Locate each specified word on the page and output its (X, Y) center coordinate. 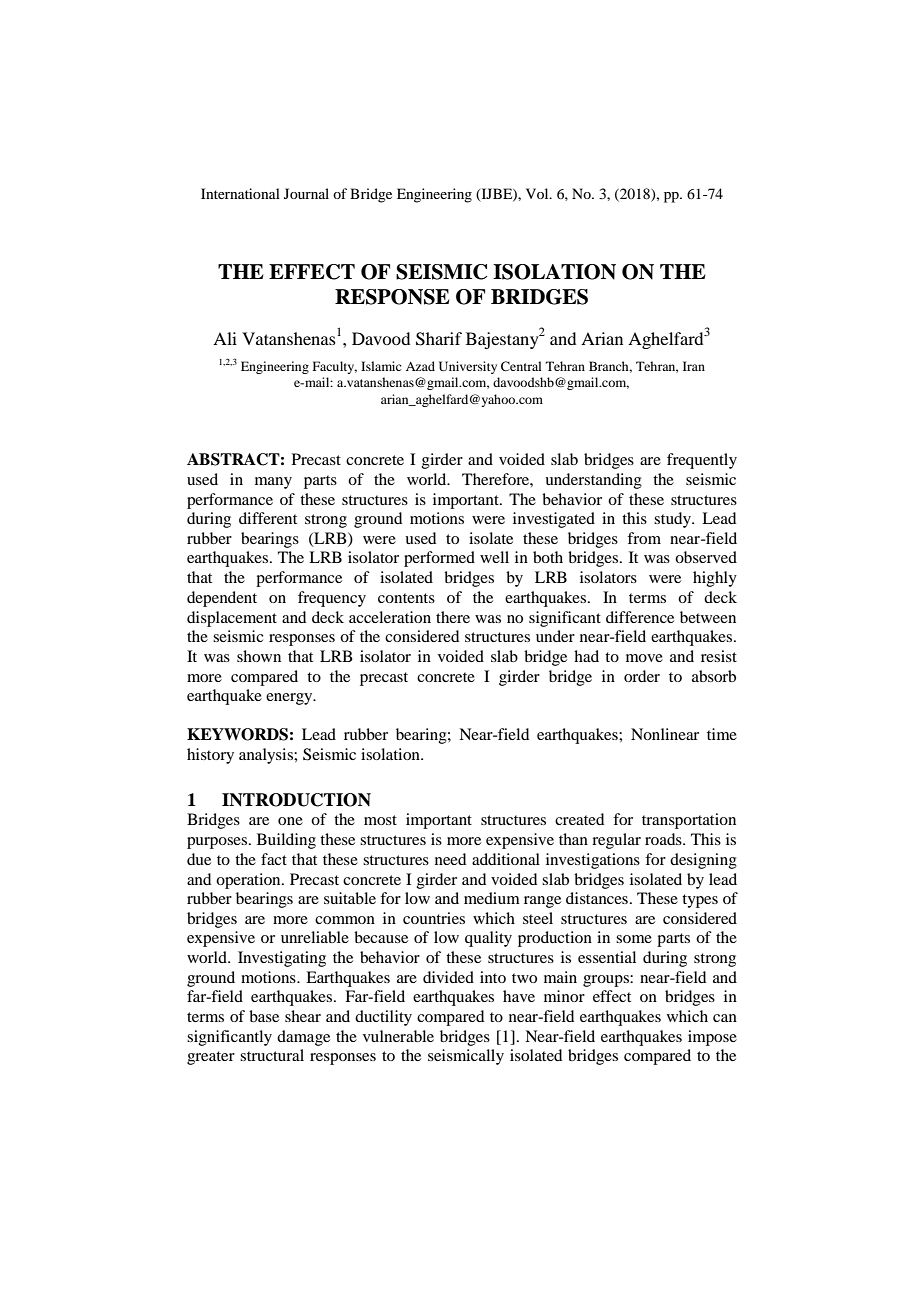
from (644, 538)
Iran (694, 366)
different (268, 518)
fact (274, 859)
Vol (538, 193)
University (468, 367)
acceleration (390, 617)
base (264, 1016)
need (450, 859)
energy (290, 699)
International (240, 193)
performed (439, 559)
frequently (702, 461)
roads (664, 839)
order (642, 676)
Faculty (335, 367)
